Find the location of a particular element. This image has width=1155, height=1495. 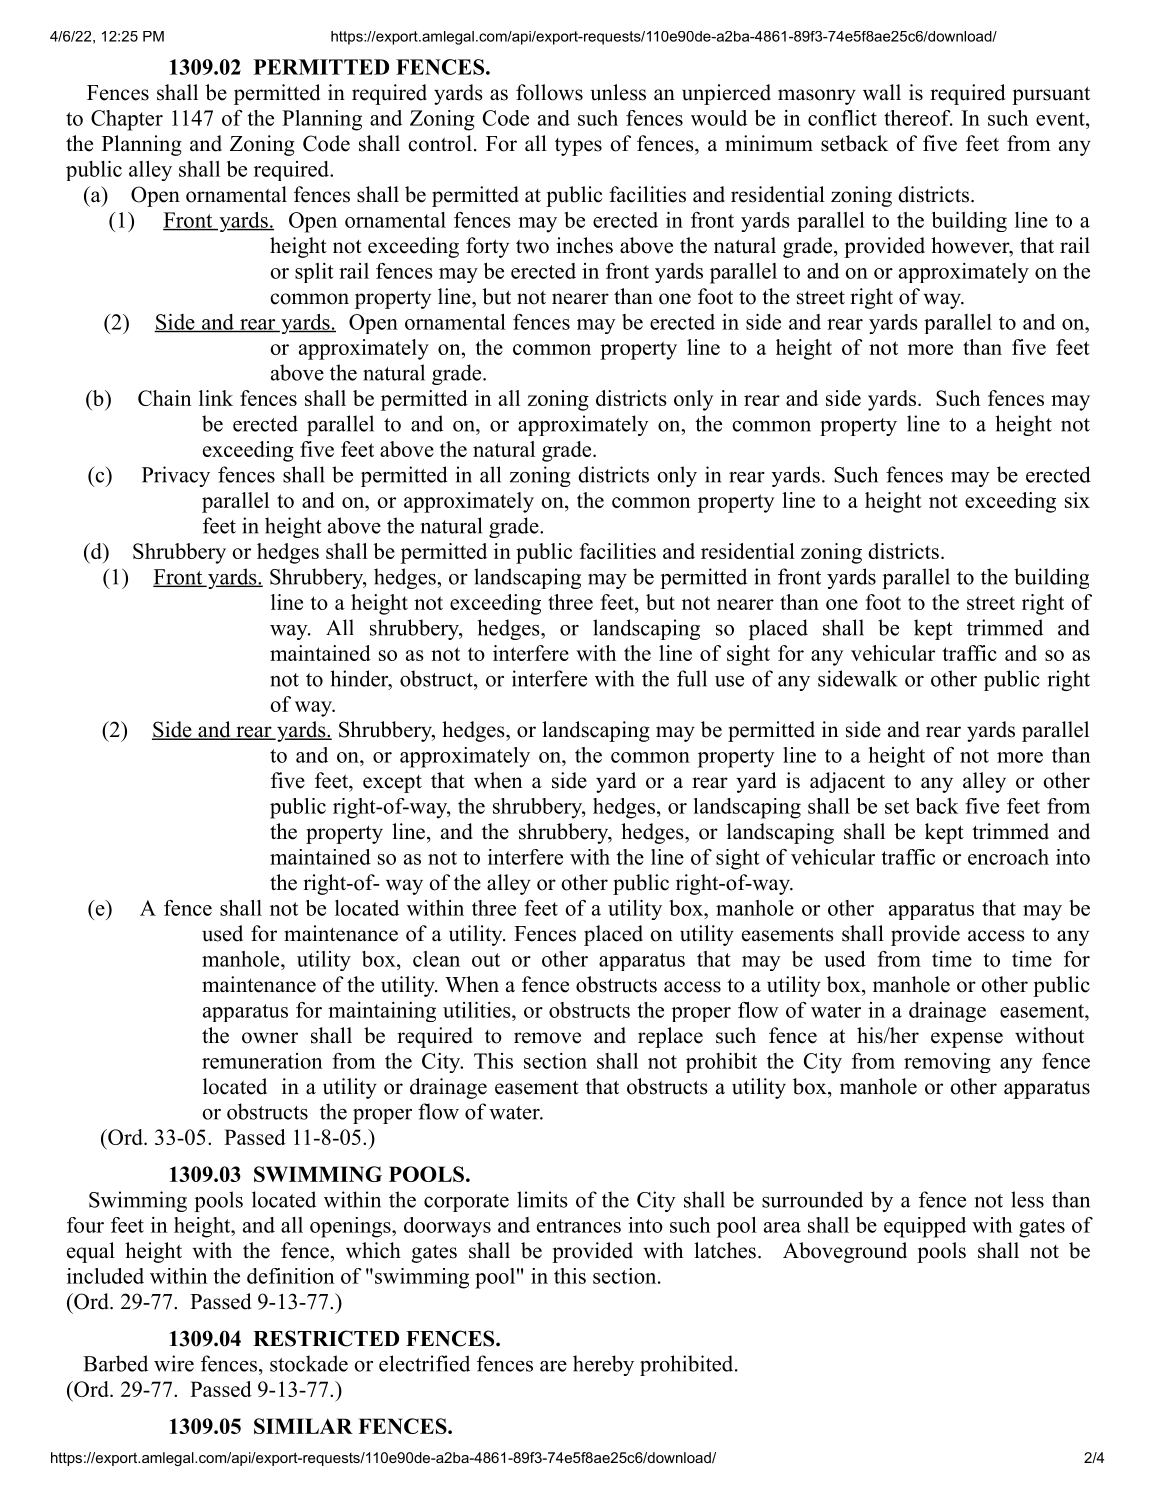

full is located at coordinates (692, 678).
